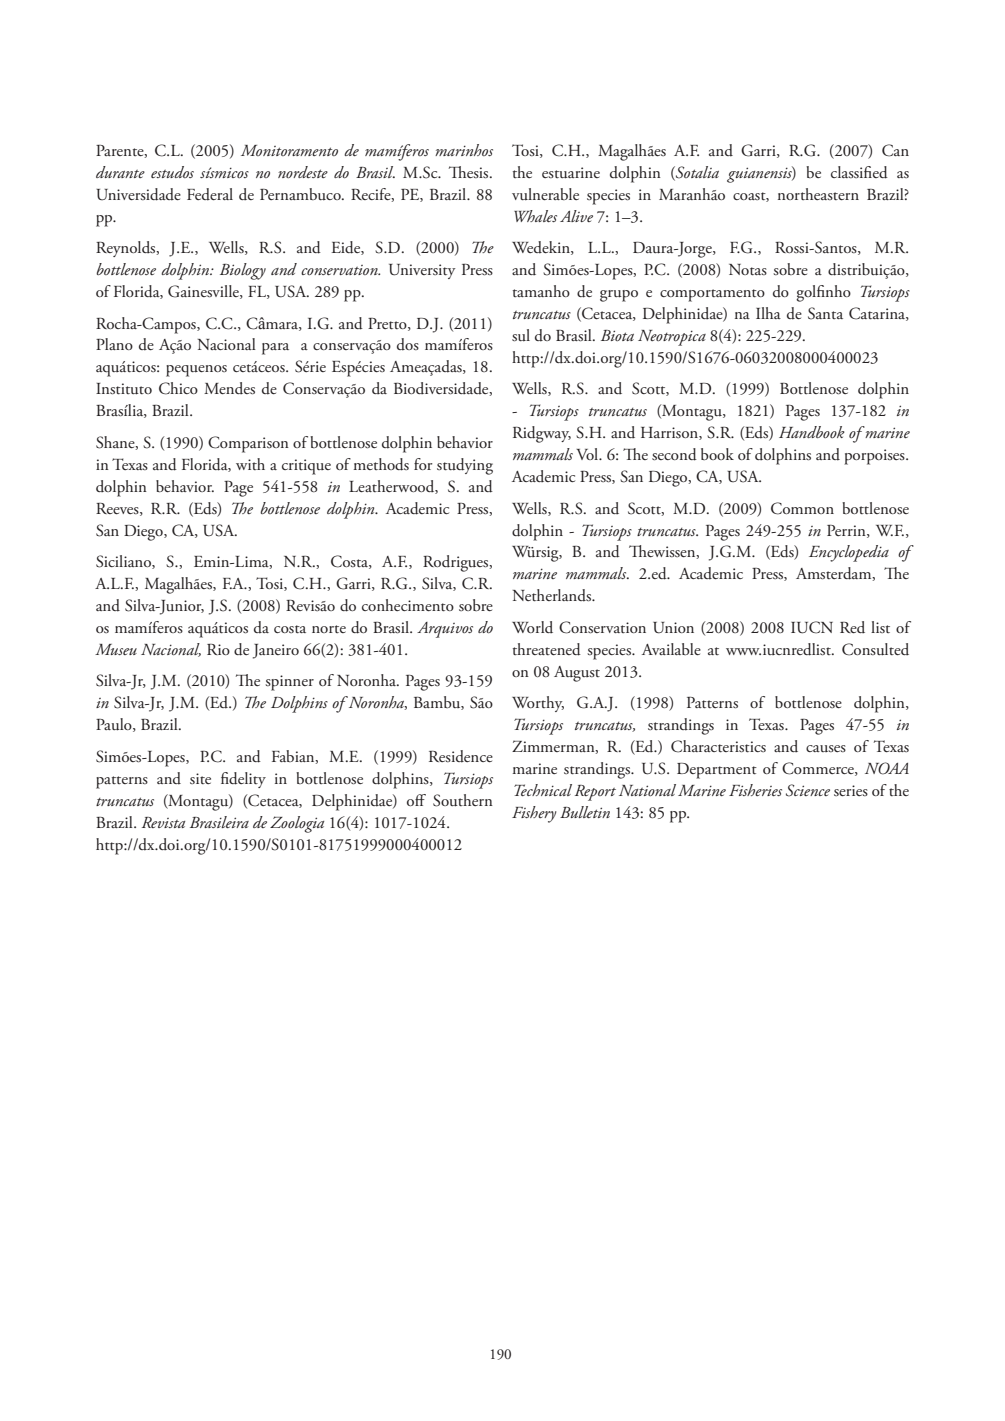 Image resolution: width=1005 pixels, height=1421 pixels. Describe the element at coordinates (200, 778) in the screenshot. I see `site` at that location.
